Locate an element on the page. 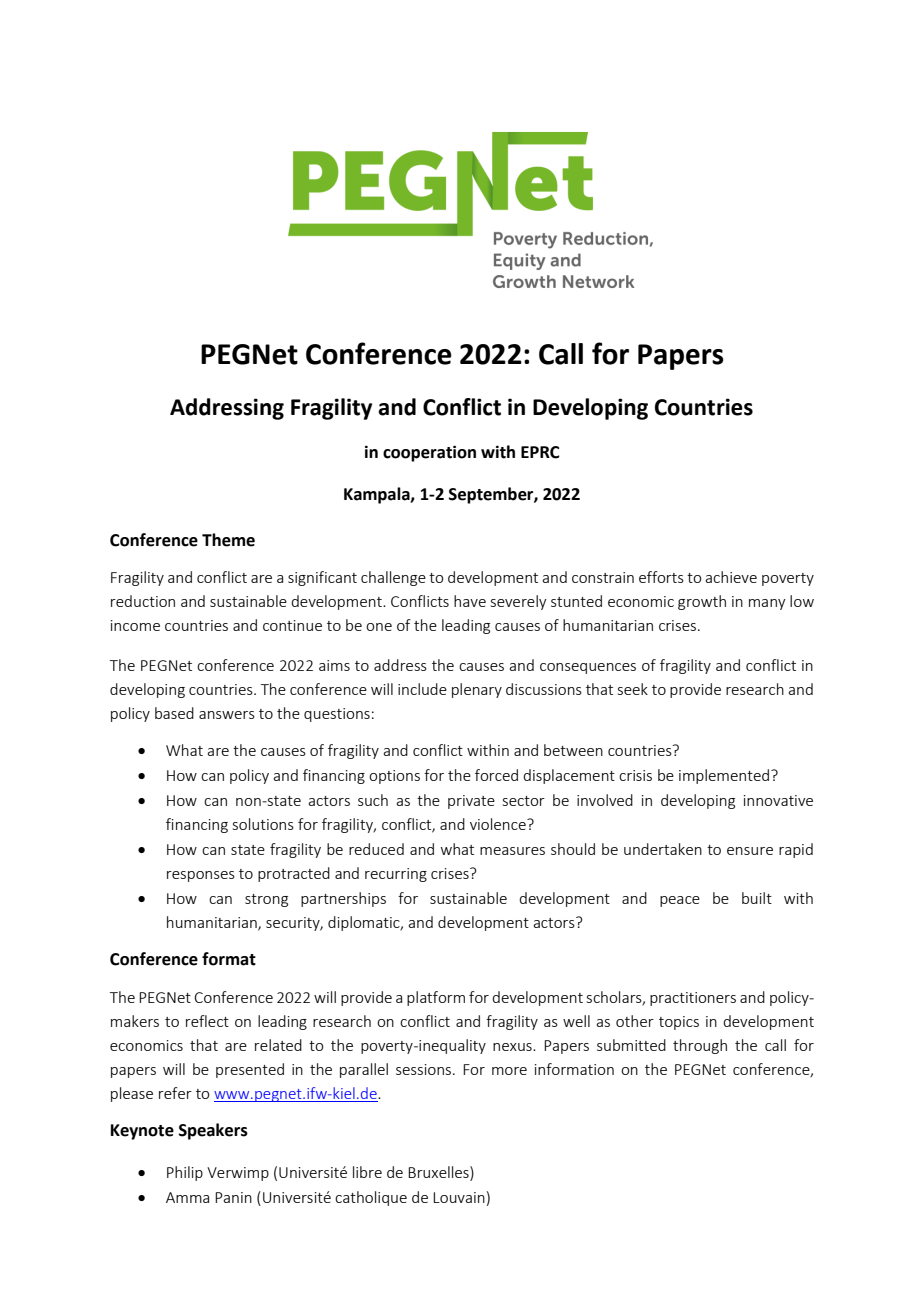  private is located at coordinates (471, 802).
